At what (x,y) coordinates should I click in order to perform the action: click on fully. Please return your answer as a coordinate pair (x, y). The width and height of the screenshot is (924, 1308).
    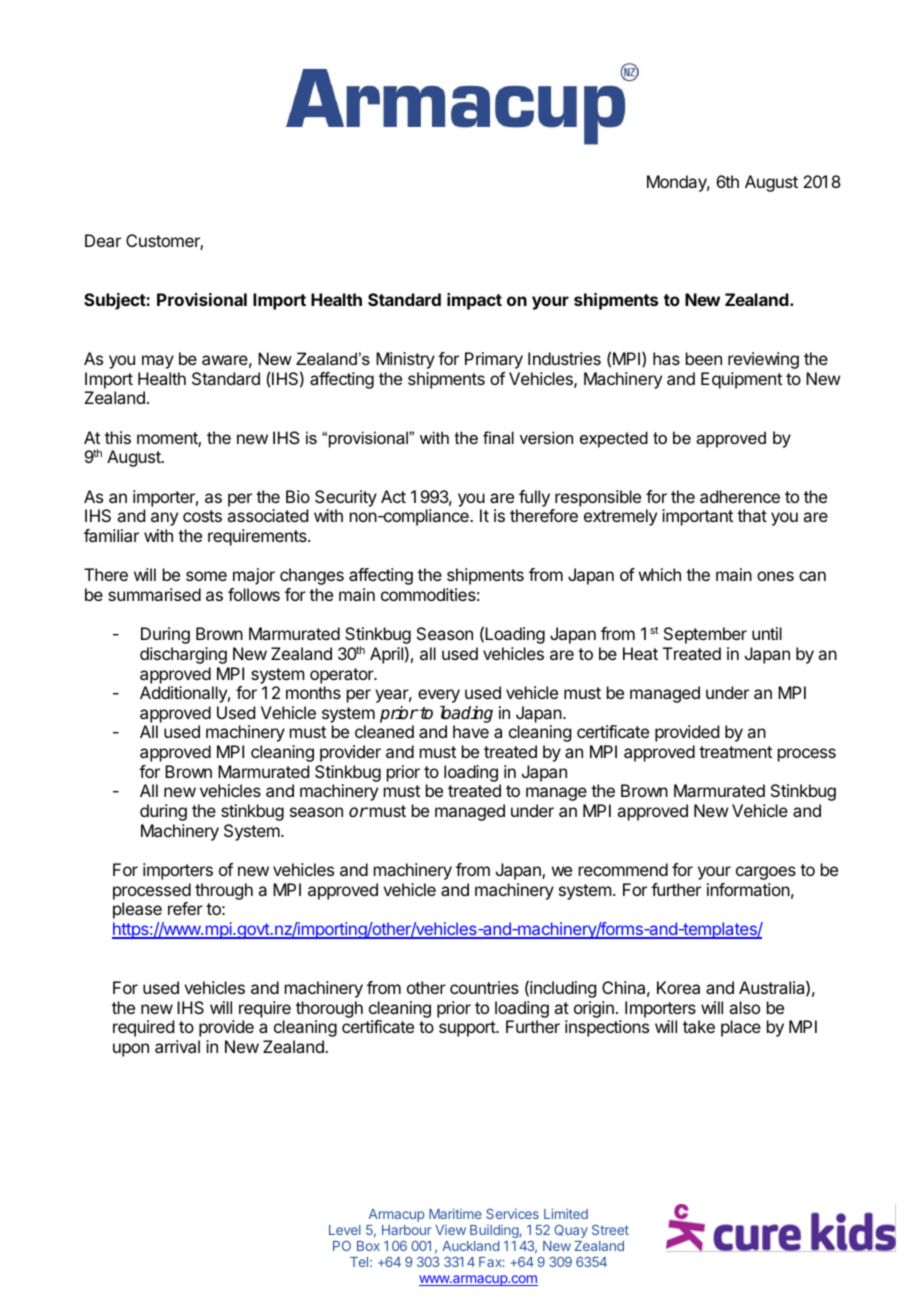
    Looking at the image, I should click on (534, 498).
